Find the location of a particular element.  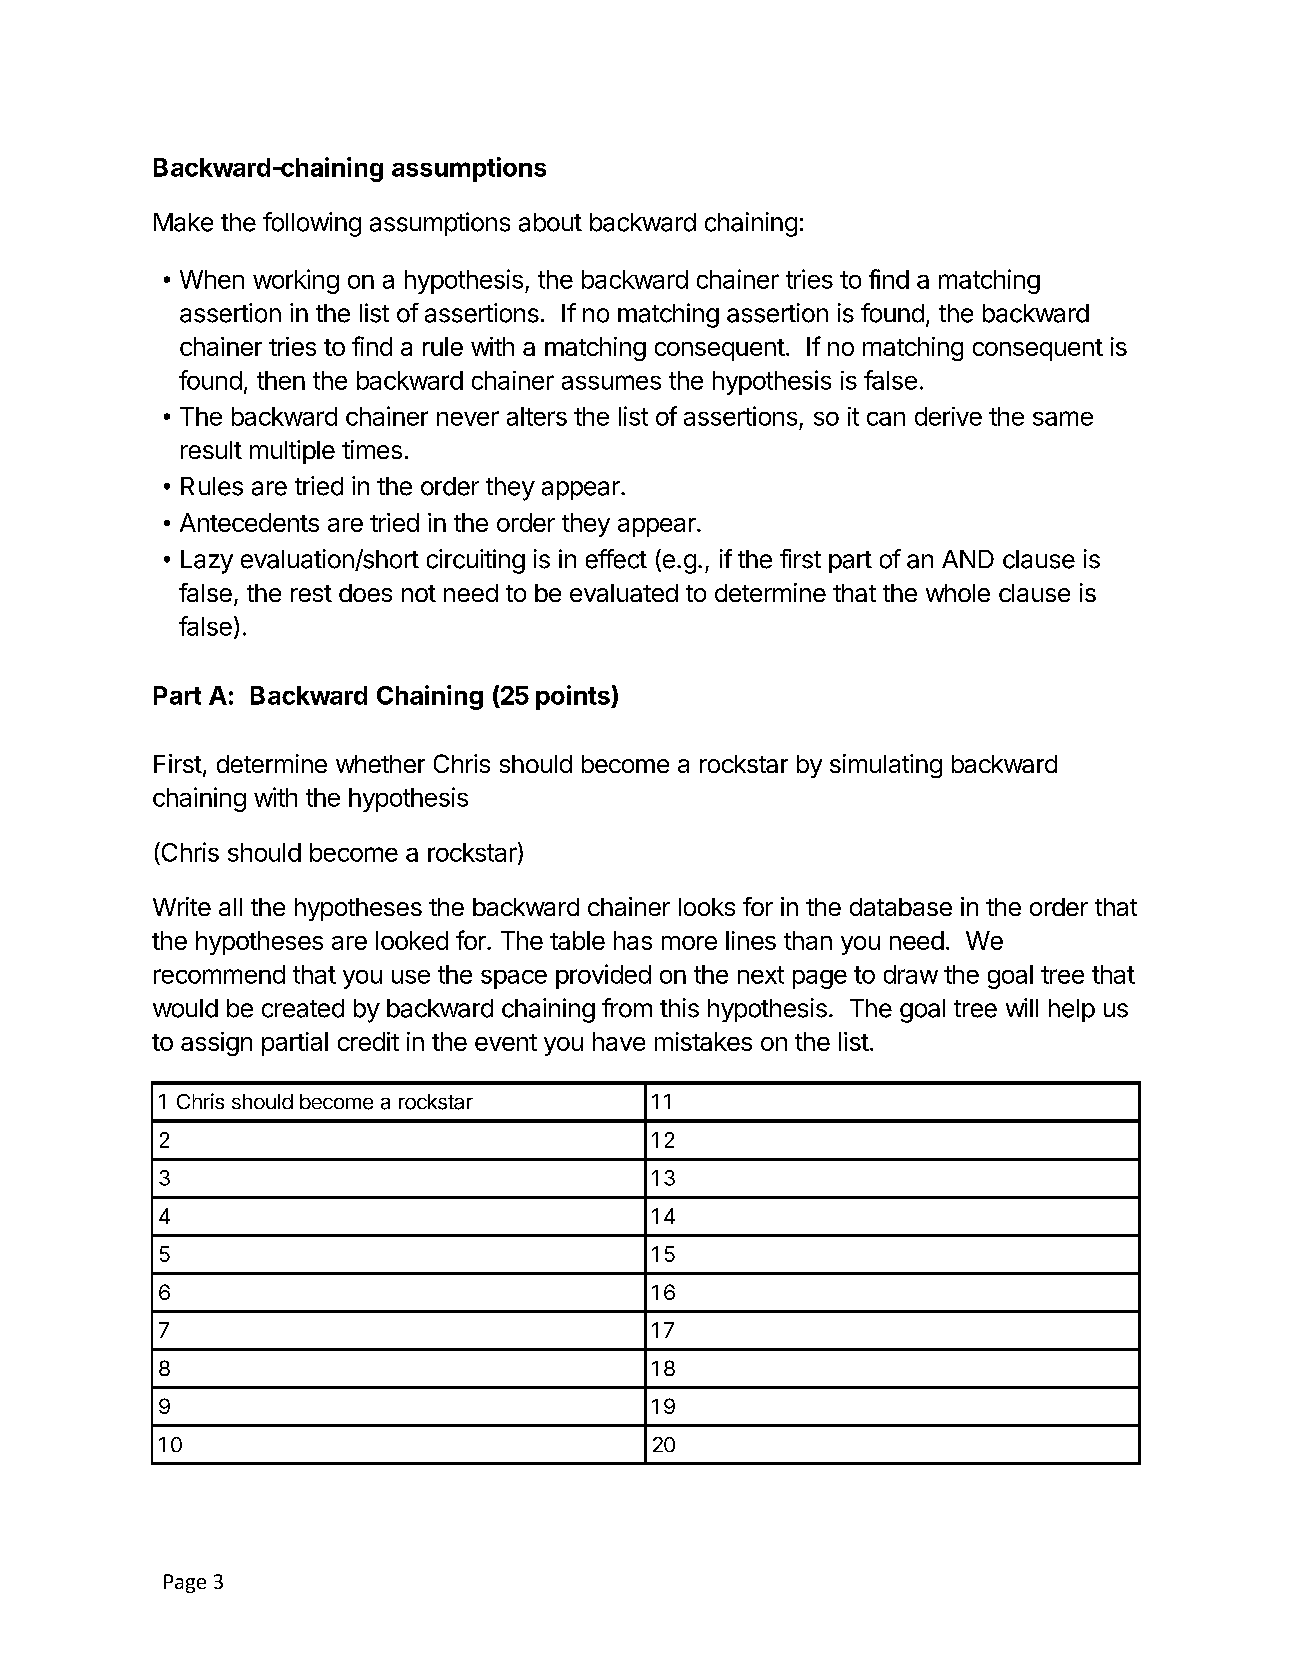

Antecedents is located at coordinates (249, 522).
